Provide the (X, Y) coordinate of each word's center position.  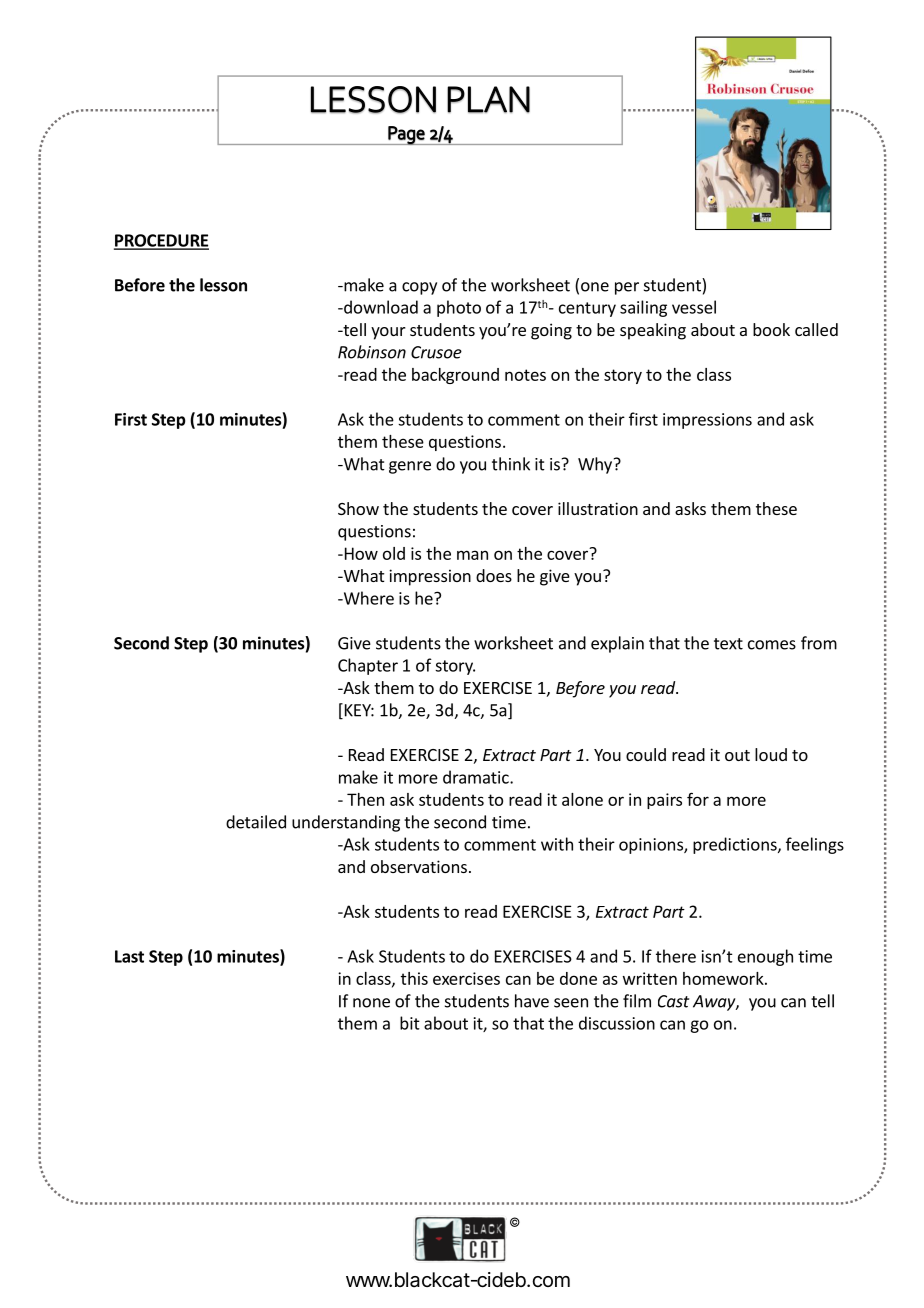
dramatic (477, 777)
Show (358, 508)
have (532, 1001)
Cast (673, 1001)
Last (129, 956)
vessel (694, 307)
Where (367, 598)
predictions (736, 845)
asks (690, 508)
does (494, 575)
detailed (256, 822)
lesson (223, 285)
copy (419, 288)
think (511, 464)
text (728, 644)
